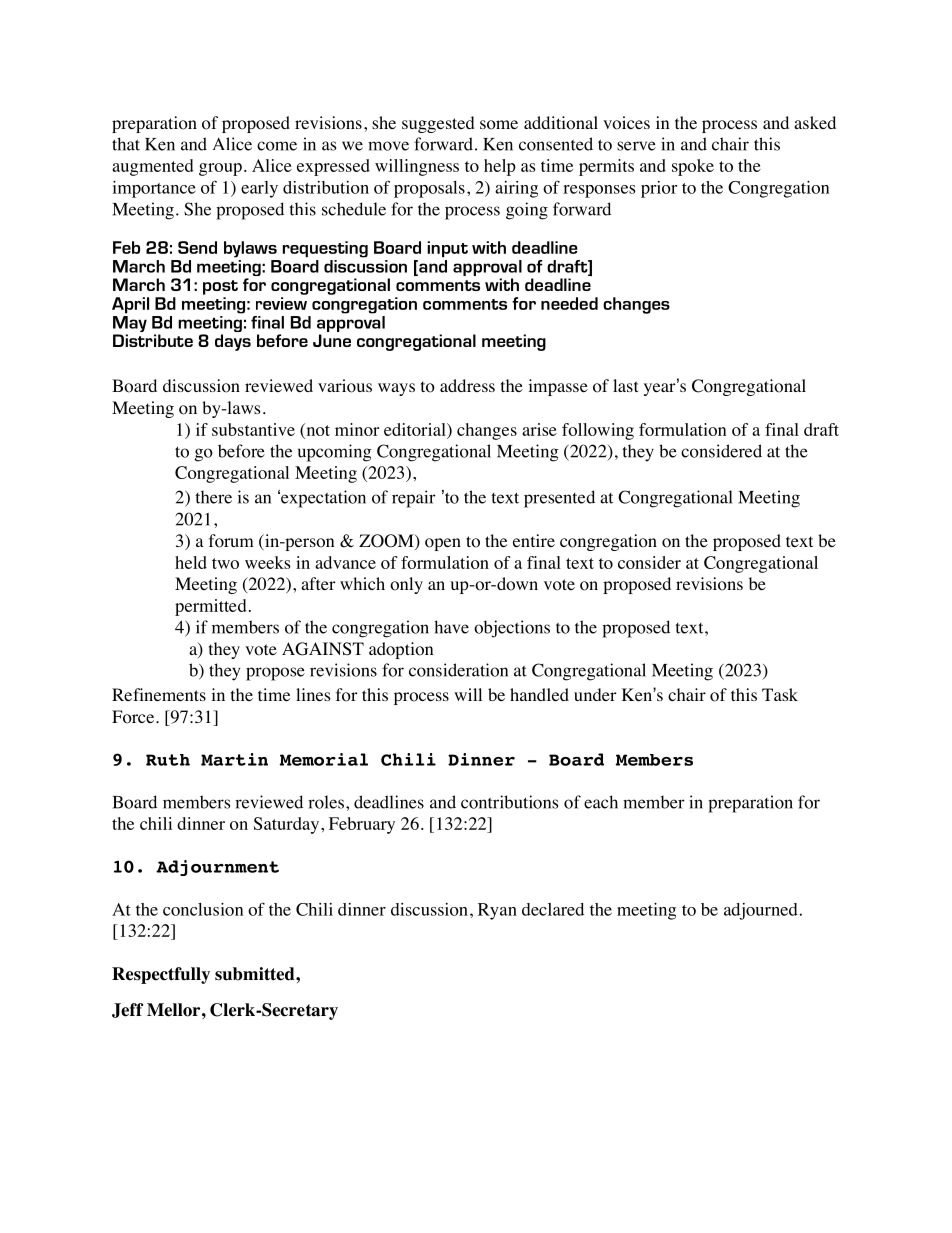 This image has width=952, height=1233. Describe the element at coordinates (559, 499) in the image. I see `presented` at that location.
